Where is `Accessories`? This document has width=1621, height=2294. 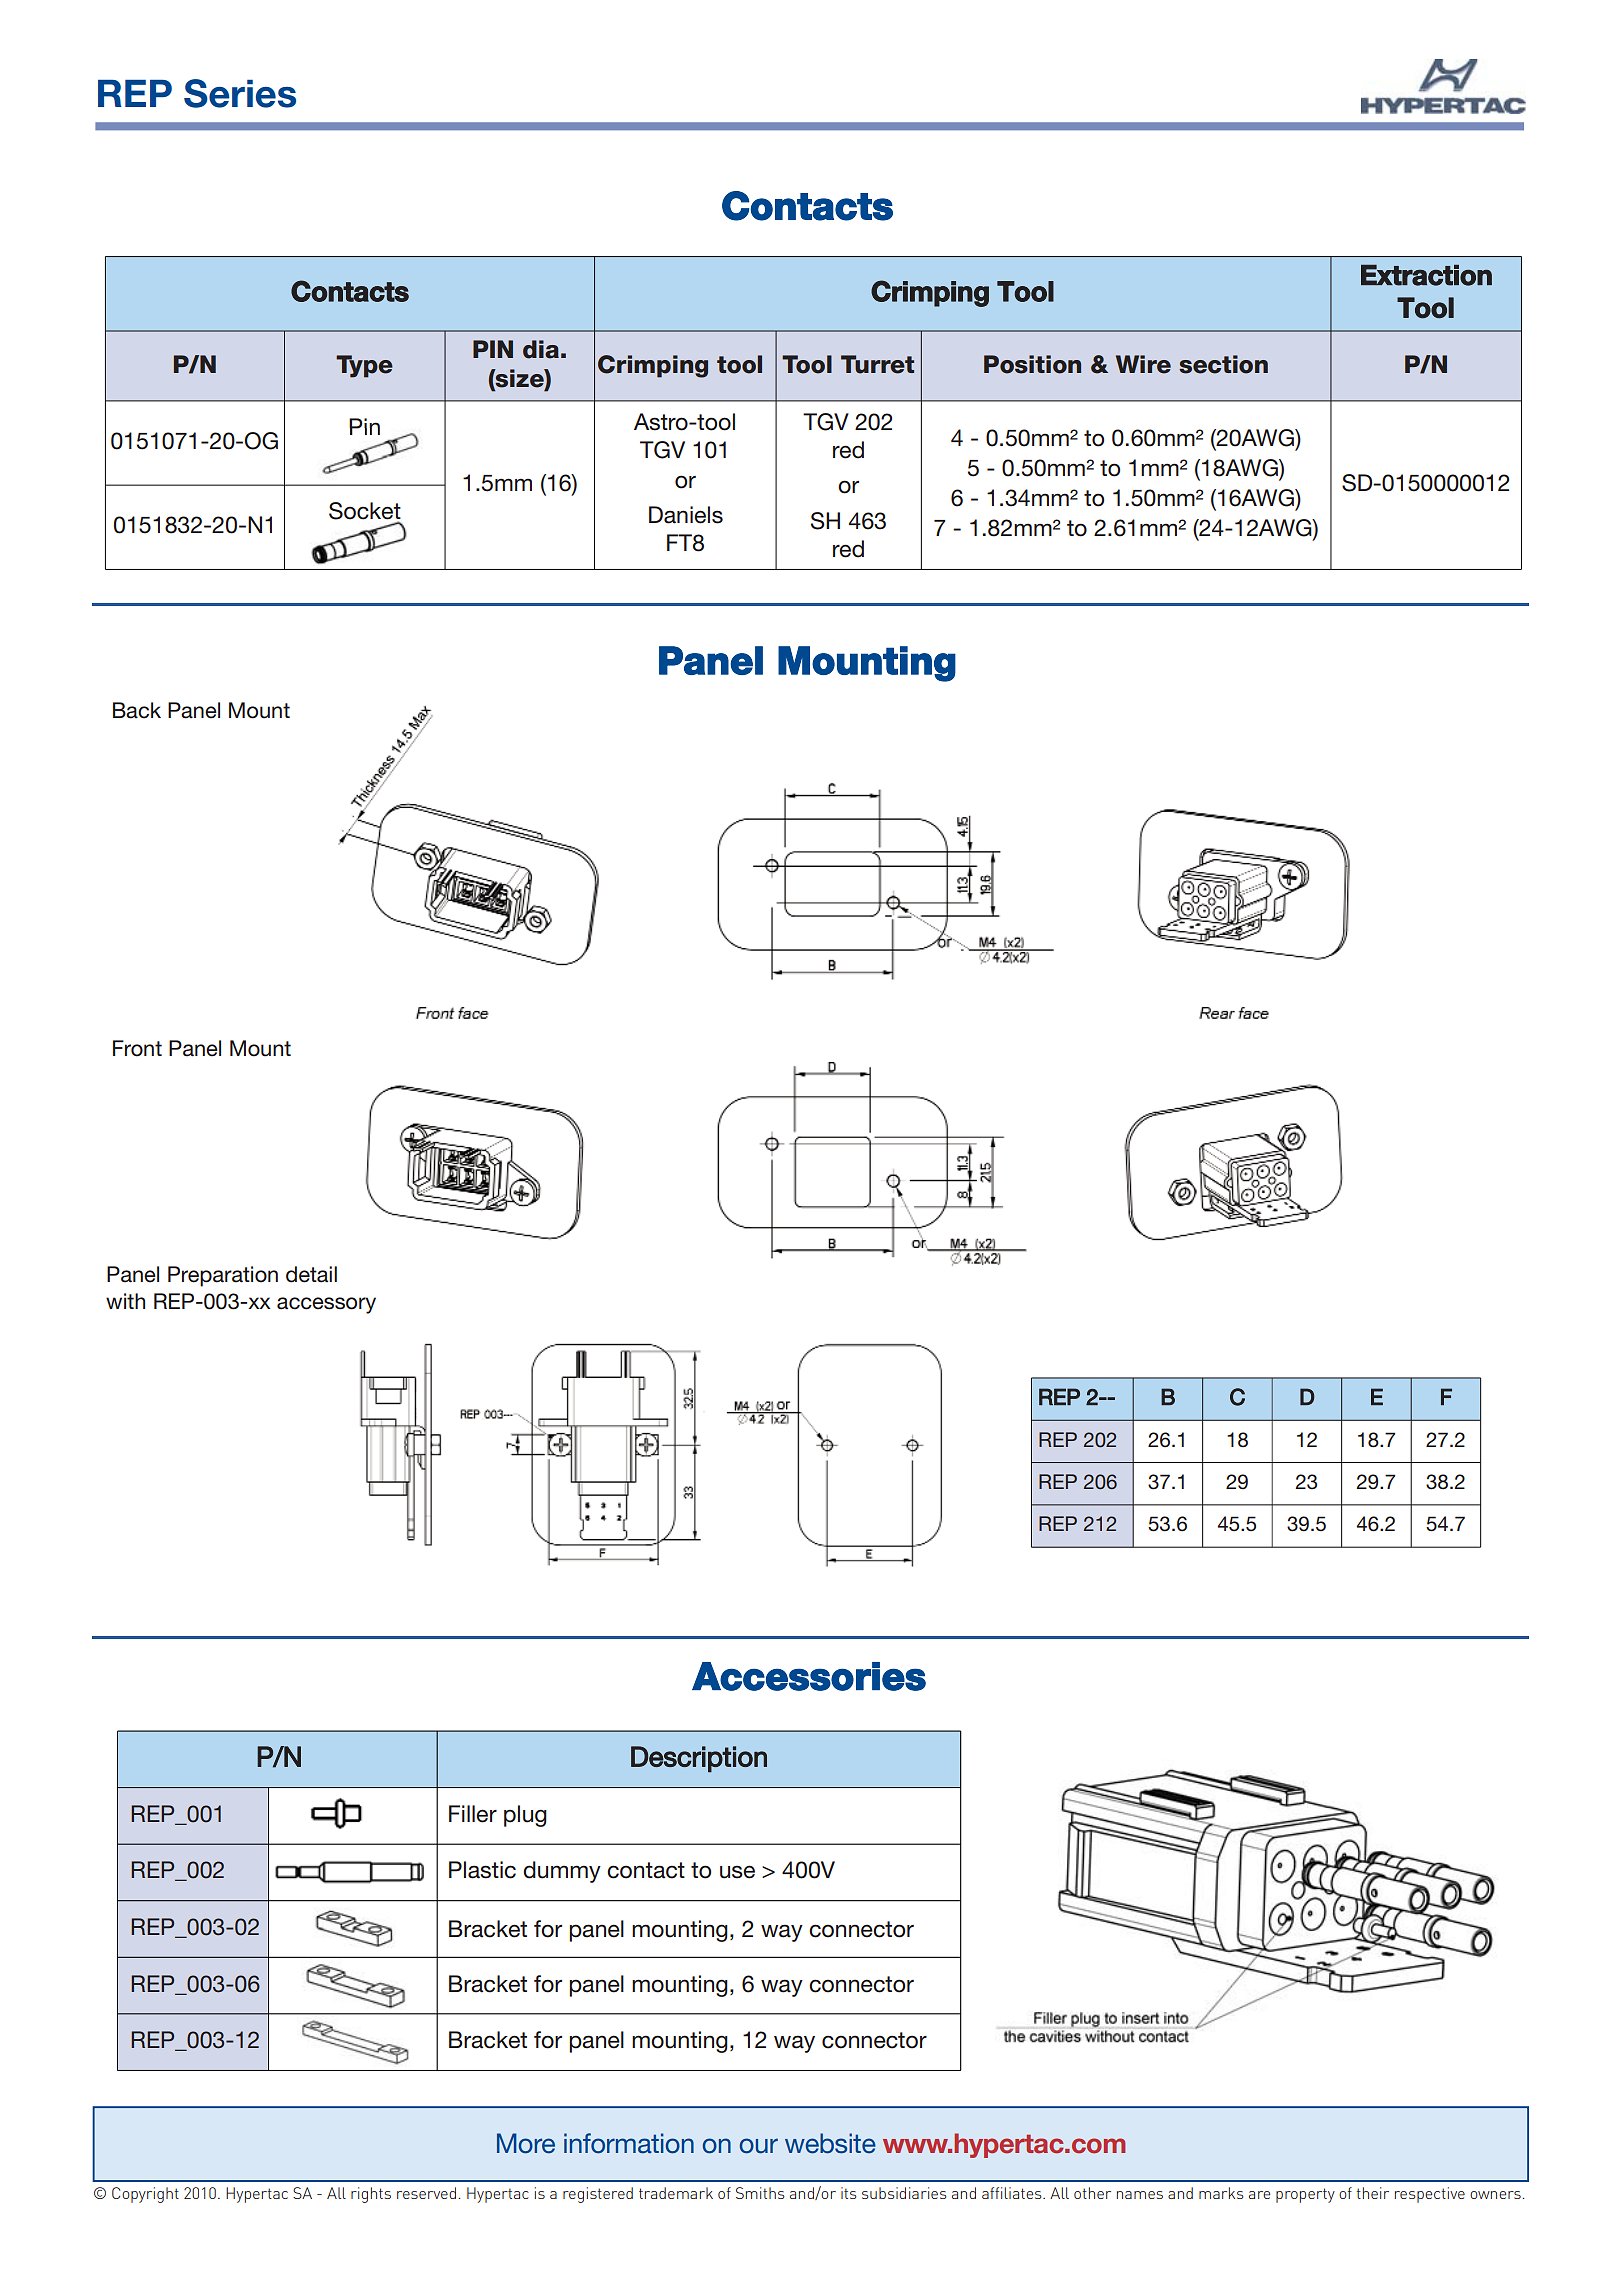 Accessories is located at coordinates (809, 1676).
